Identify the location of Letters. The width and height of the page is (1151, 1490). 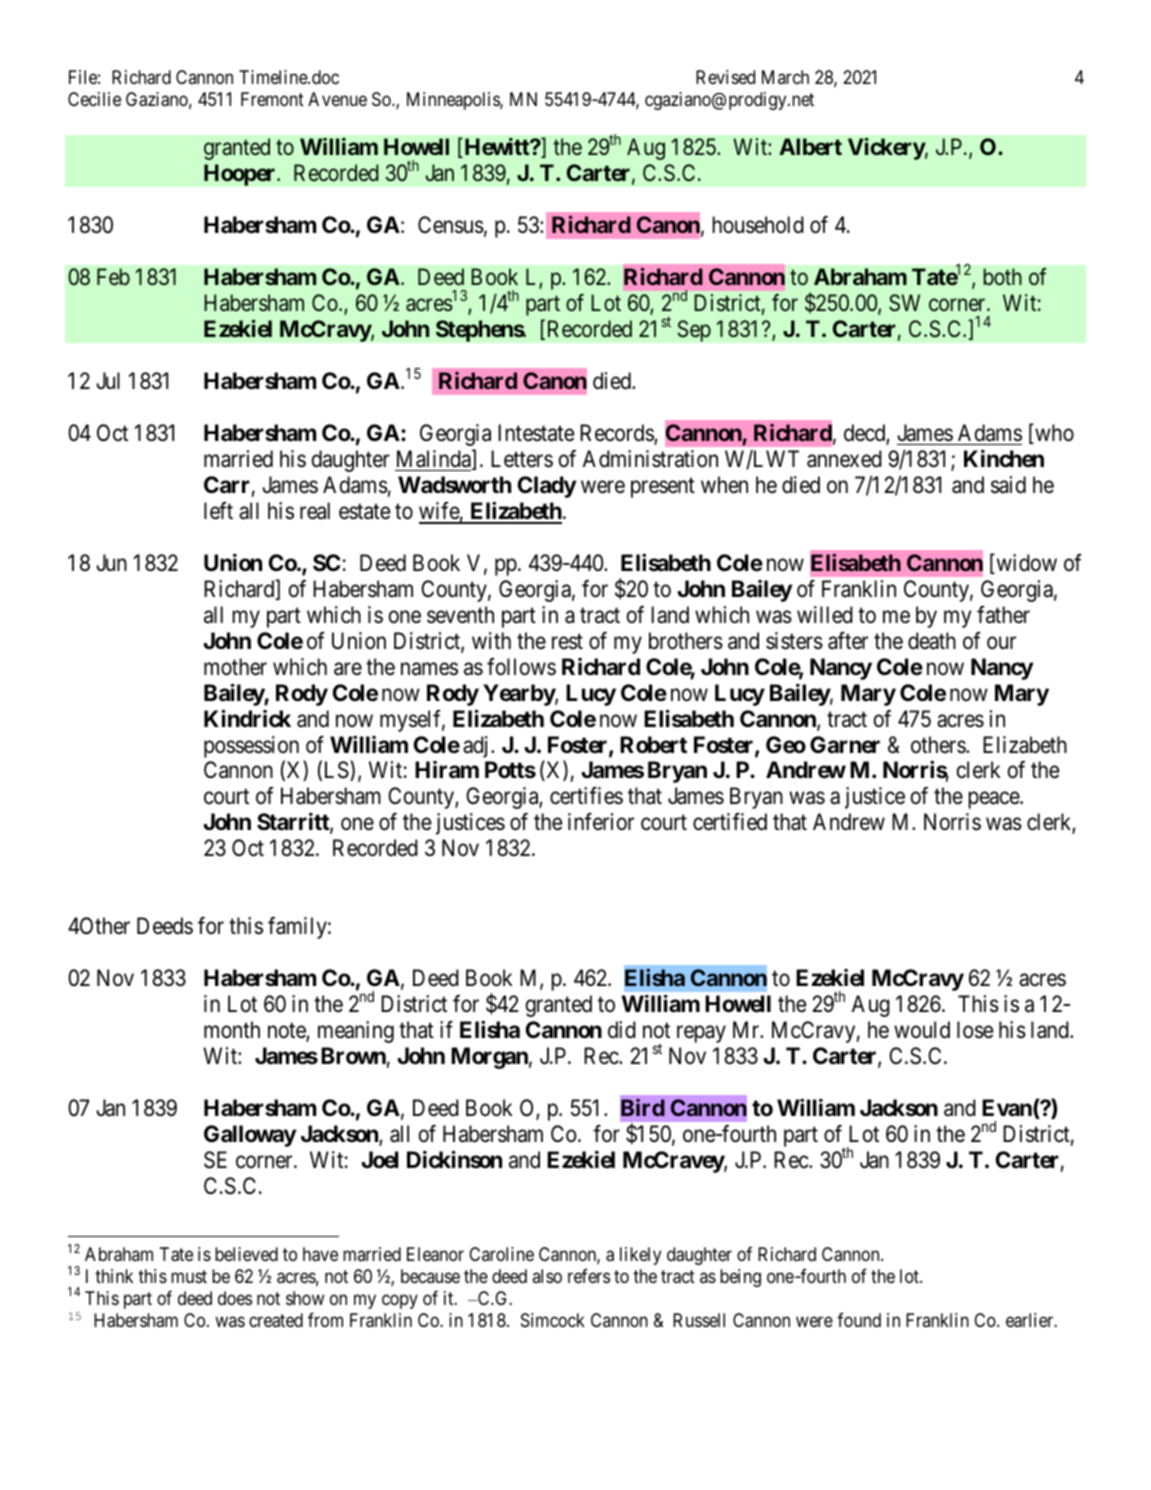
(522, 459).
